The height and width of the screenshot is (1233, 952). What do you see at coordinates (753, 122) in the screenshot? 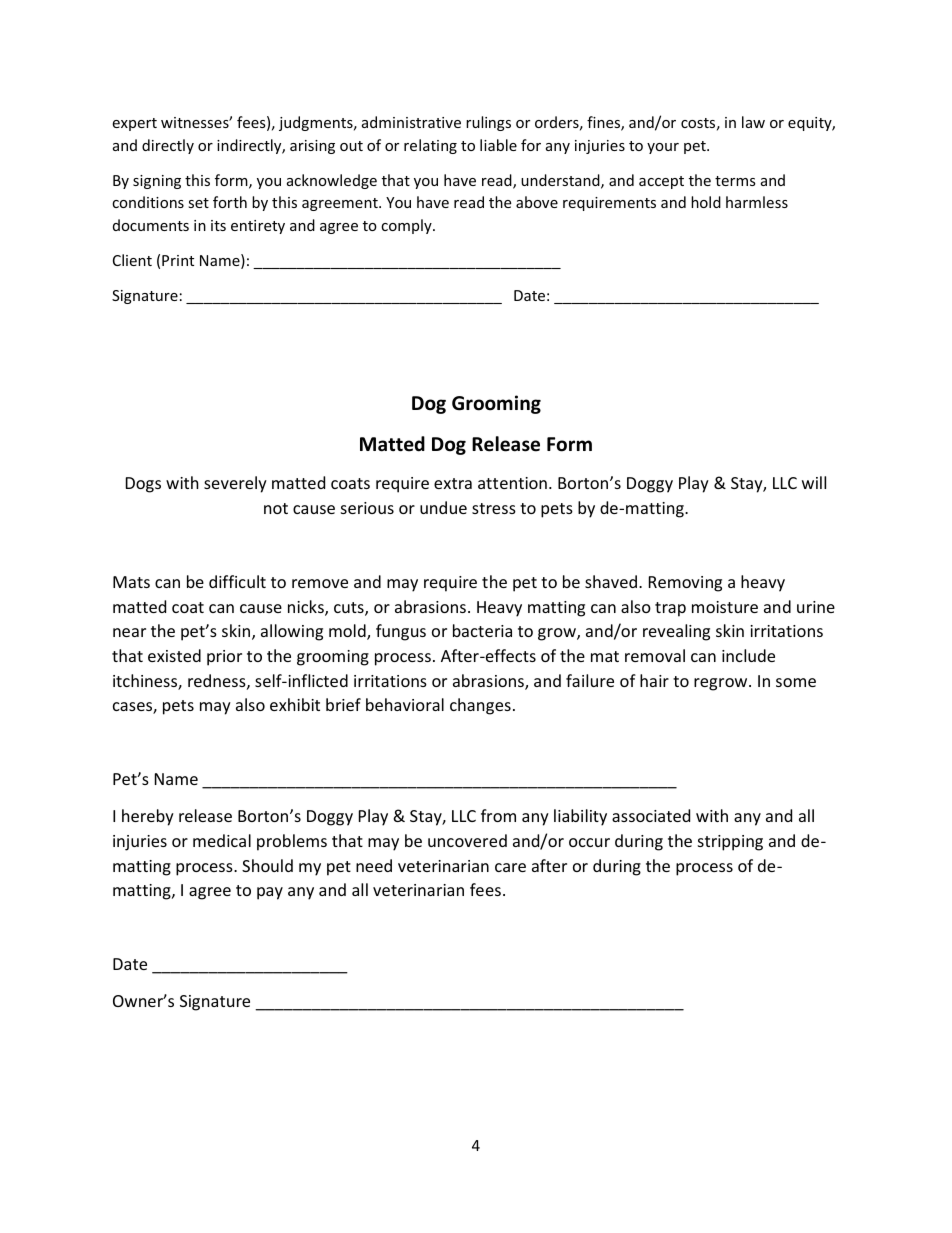
I see `law` at bounding box center [753, 122].
